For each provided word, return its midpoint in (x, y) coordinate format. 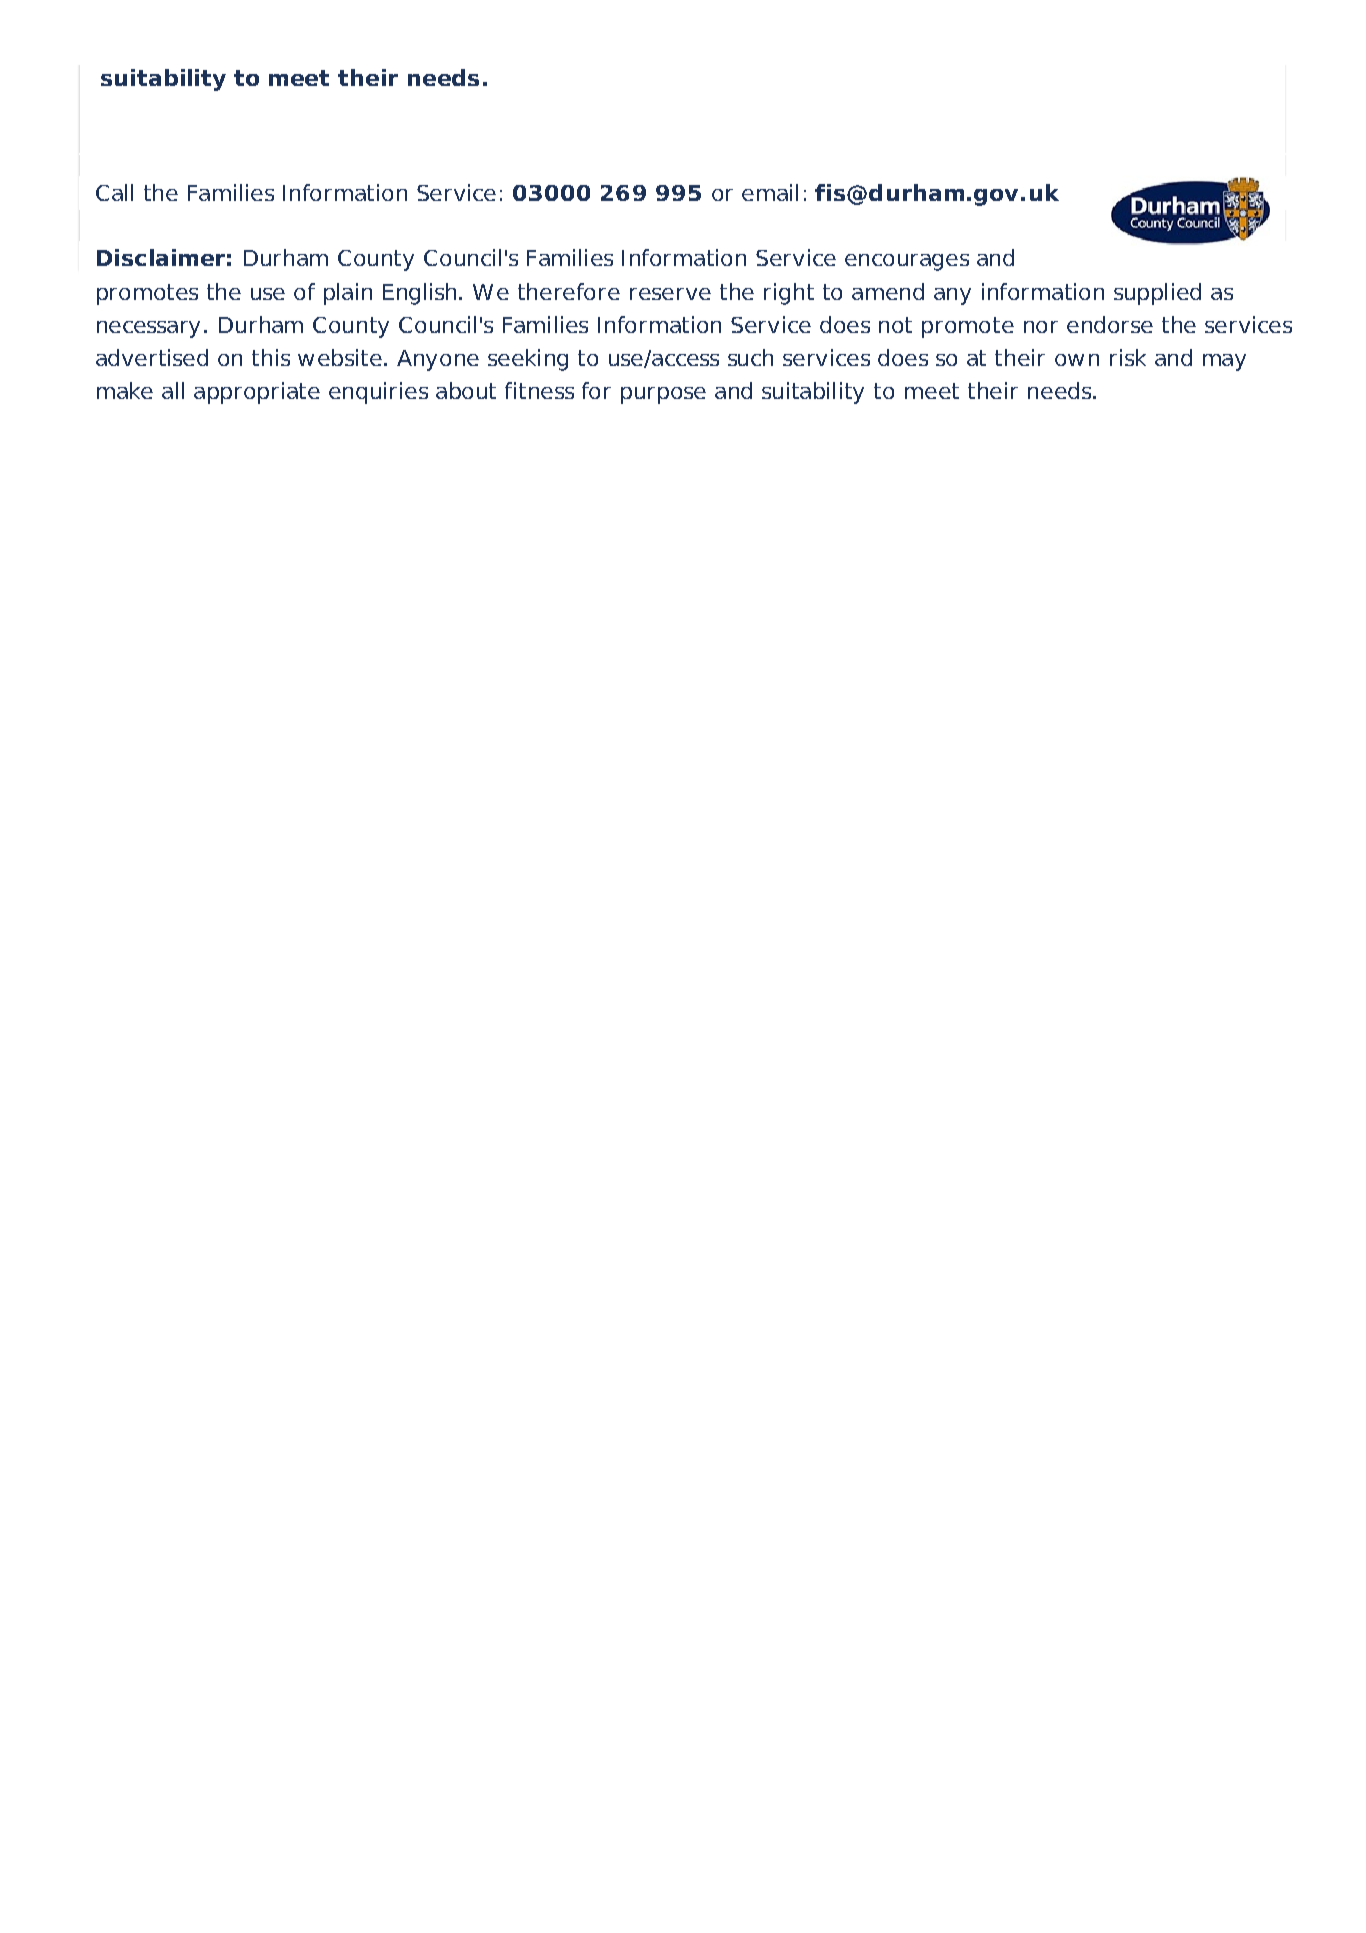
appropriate (257, 393)
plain (348, 294)
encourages (907, 262)
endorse (1110, 324)
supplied (1157, 294)
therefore (569, 291)
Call (114, 192)
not (895, 325)
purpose (663, 395)
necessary (148, 329)
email (770, 192)
